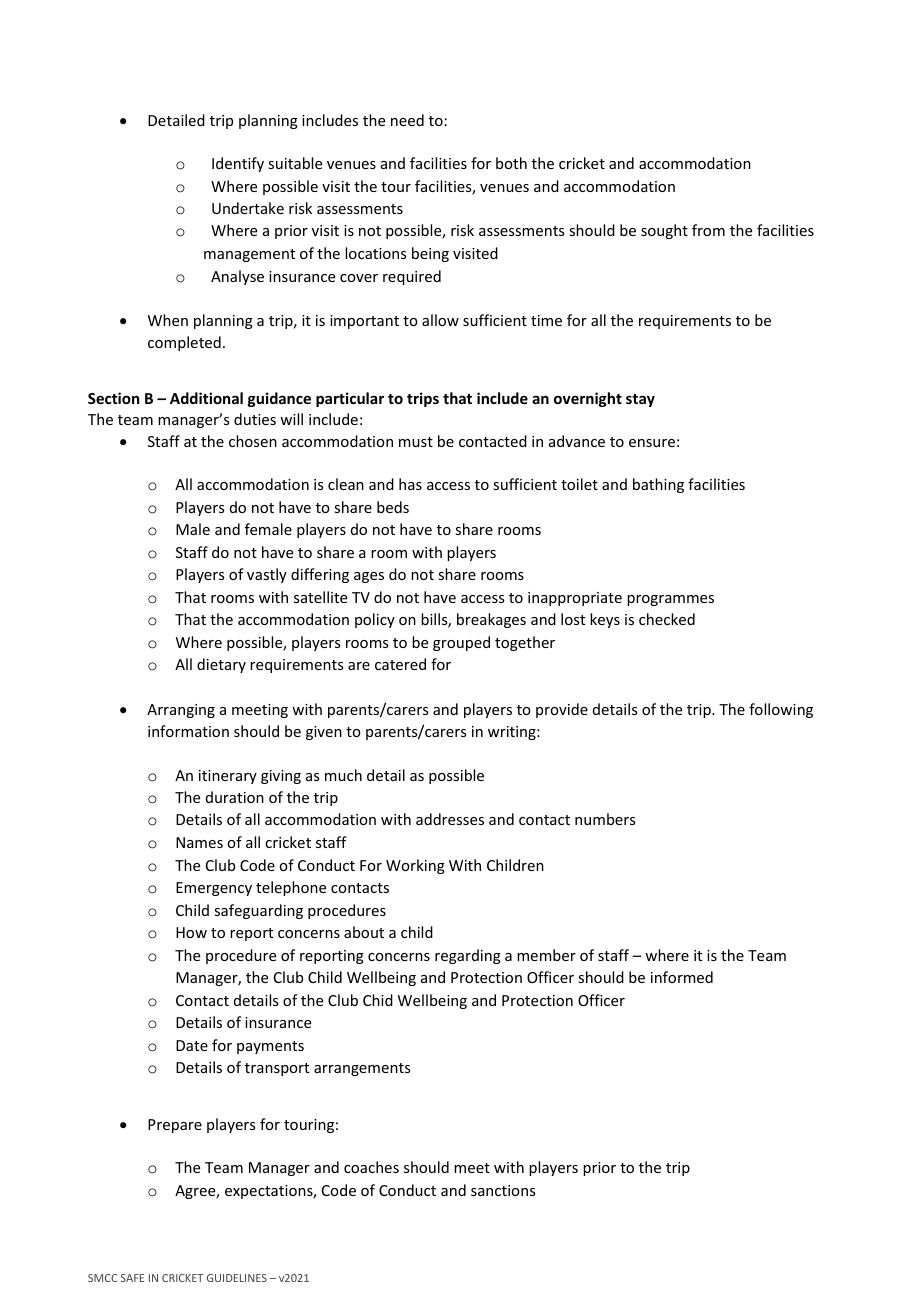 This screenshot has height=1308, width=924. Describe the element at coordinates (708, 230) in the screenshot. I see `from` at that location.
